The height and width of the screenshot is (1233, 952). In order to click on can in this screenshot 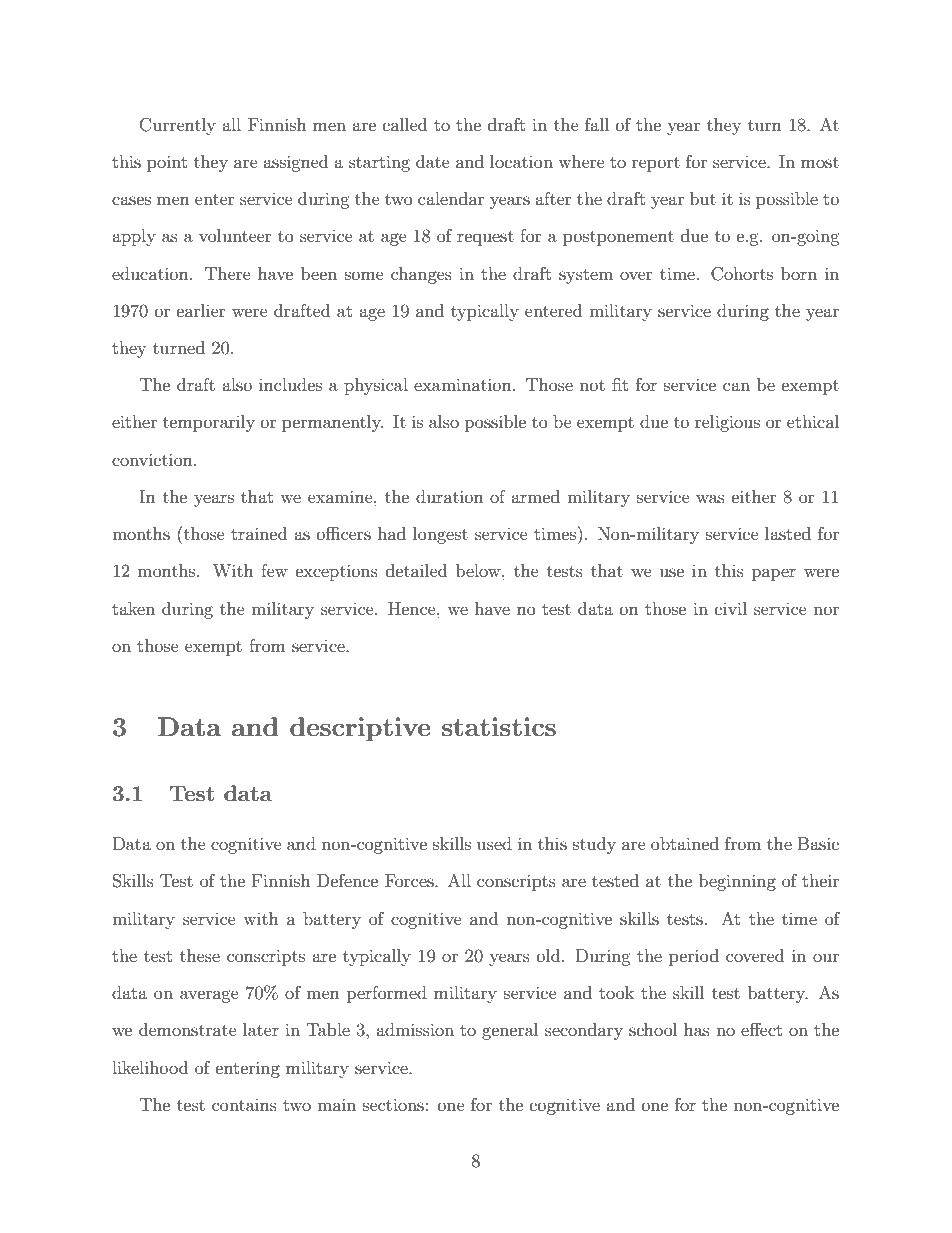, I will do `click(736, 386)`.
